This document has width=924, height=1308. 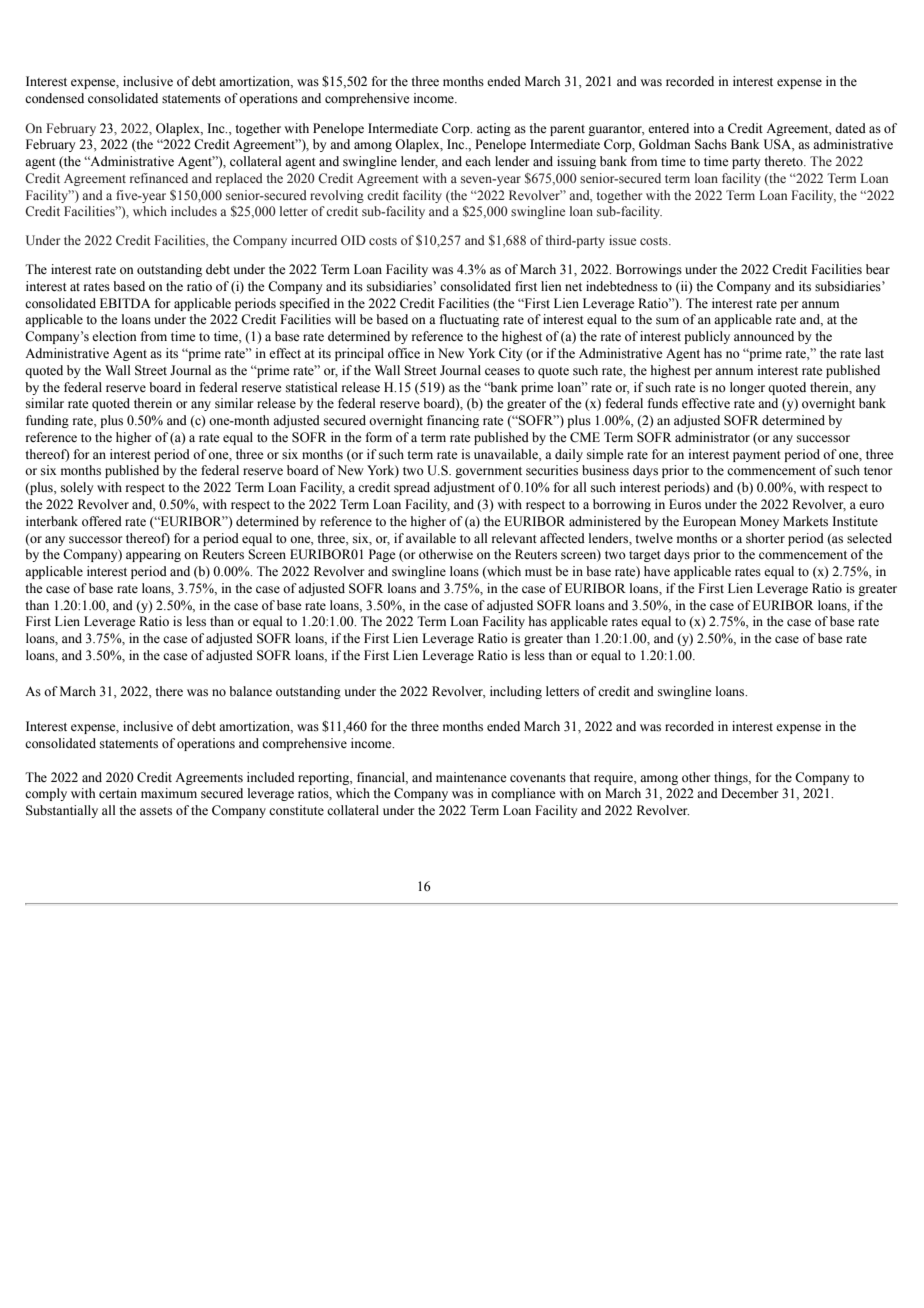 What do you see at coordinates (757, 456) in the document?
I see `payment` at bounding box center [757, 456].
